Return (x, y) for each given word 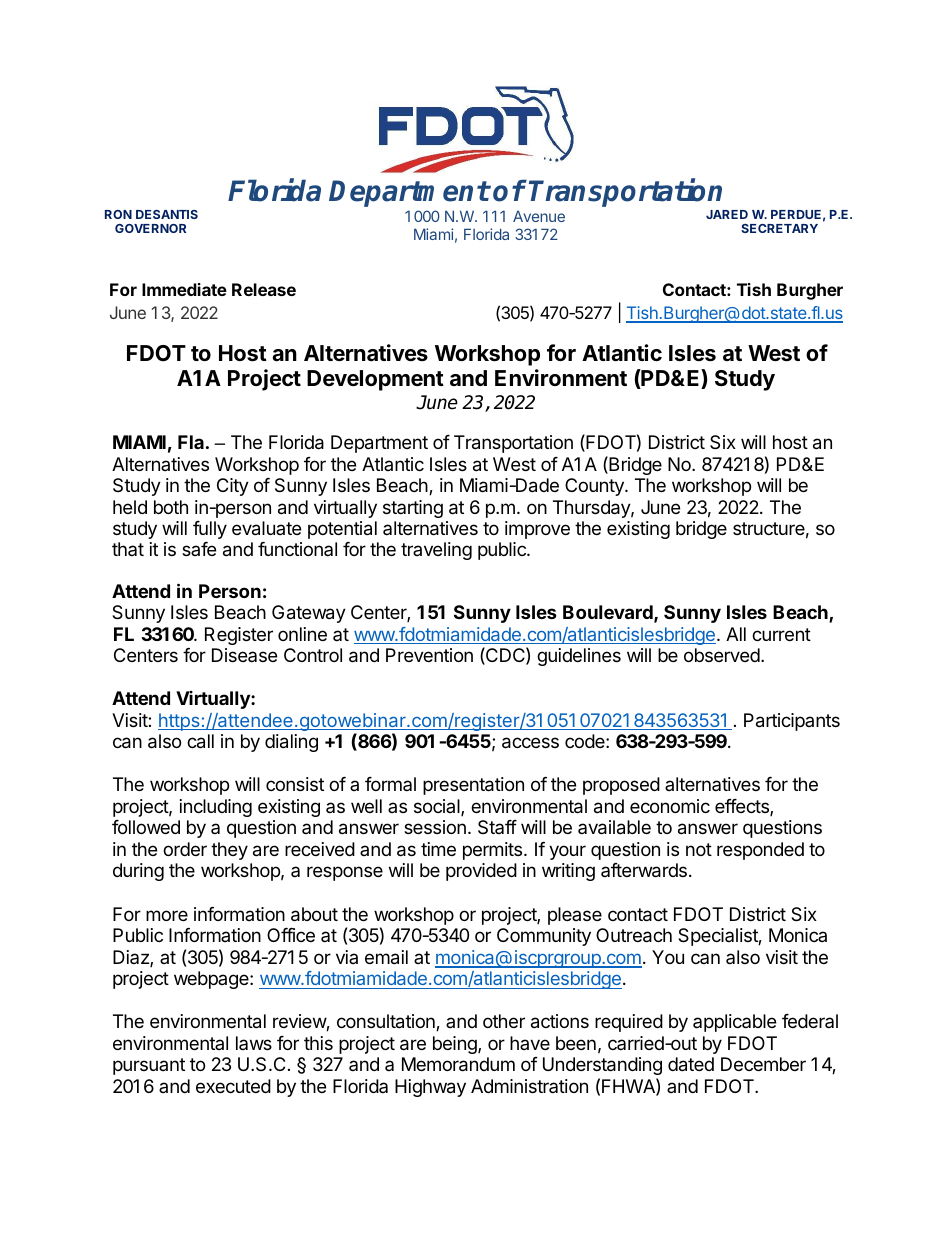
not (699, 849)
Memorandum (458, 1064)
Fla (191, 442)
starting (413, 509)
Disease (244, 655)
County (595, 487)
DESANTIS (167, 214)
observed (722, 655)
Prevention (429, 655)
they (229, 851)
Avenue (539, 216)
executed (233, 1086)
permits (494, 851)
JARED (727, 214)
